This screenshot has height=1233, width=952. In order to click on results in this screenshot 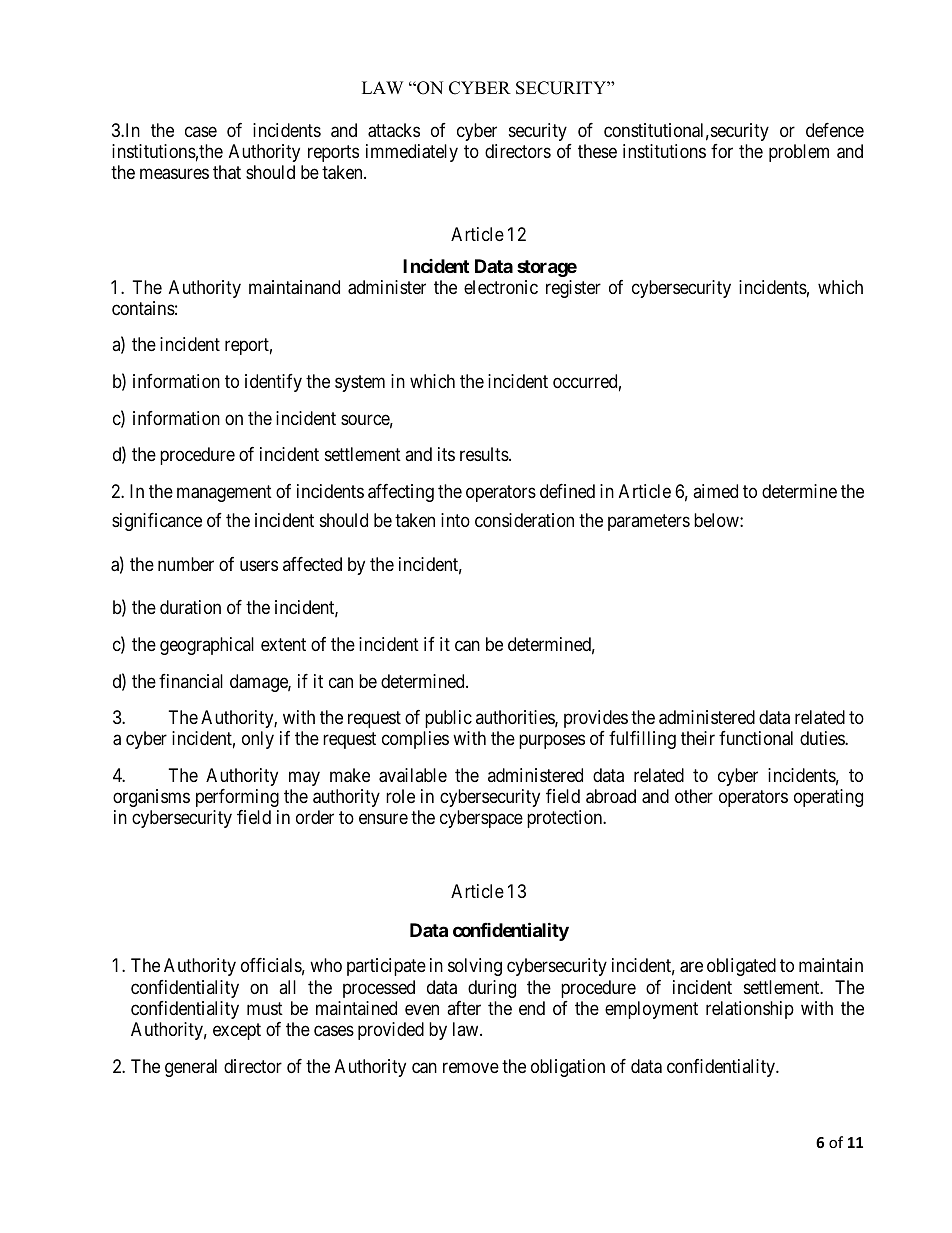, I will do `click(485, 454)`.
